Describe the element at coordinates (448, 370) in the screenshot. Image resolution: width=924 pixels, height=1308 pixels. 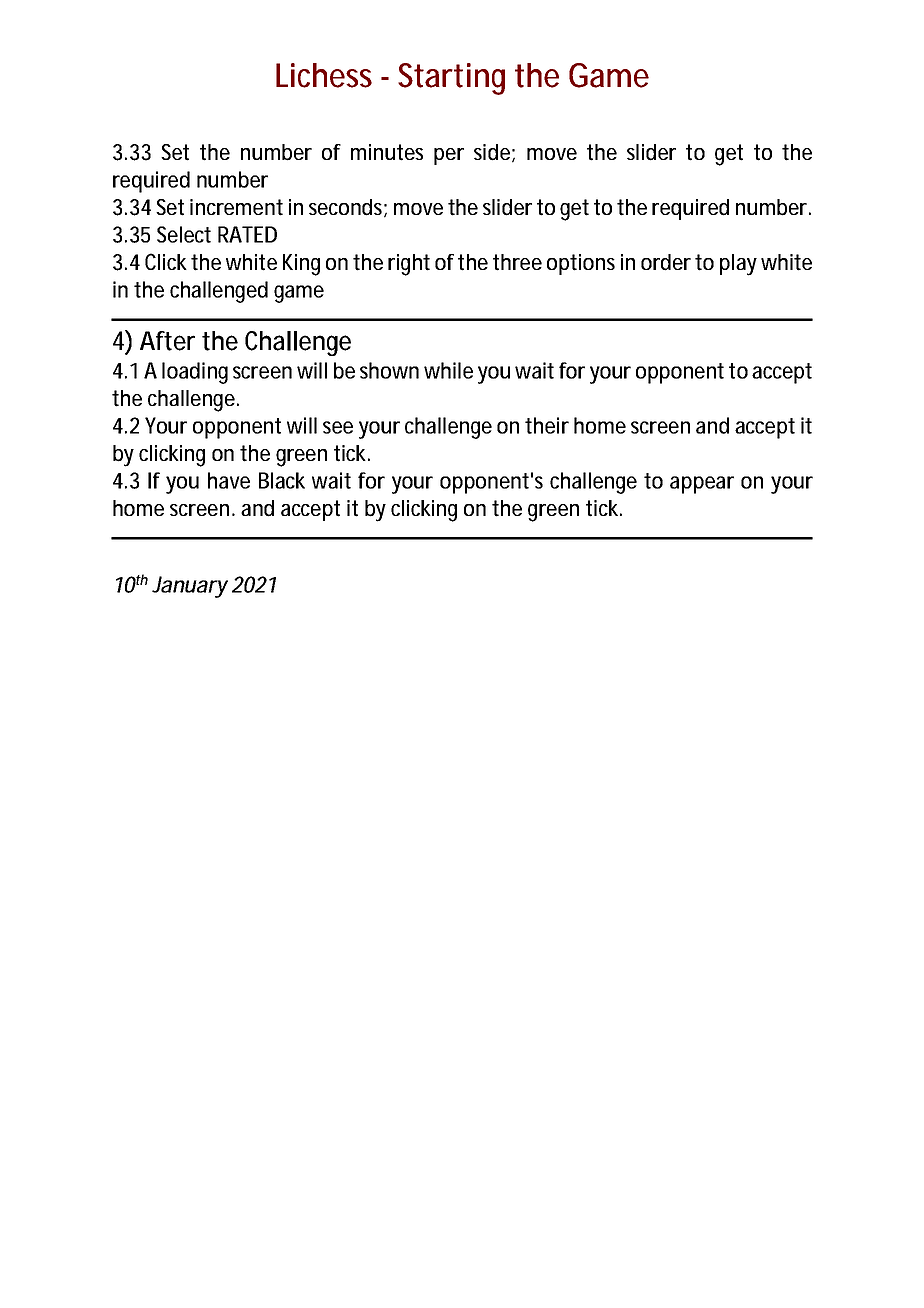
I see `while` at that location.
